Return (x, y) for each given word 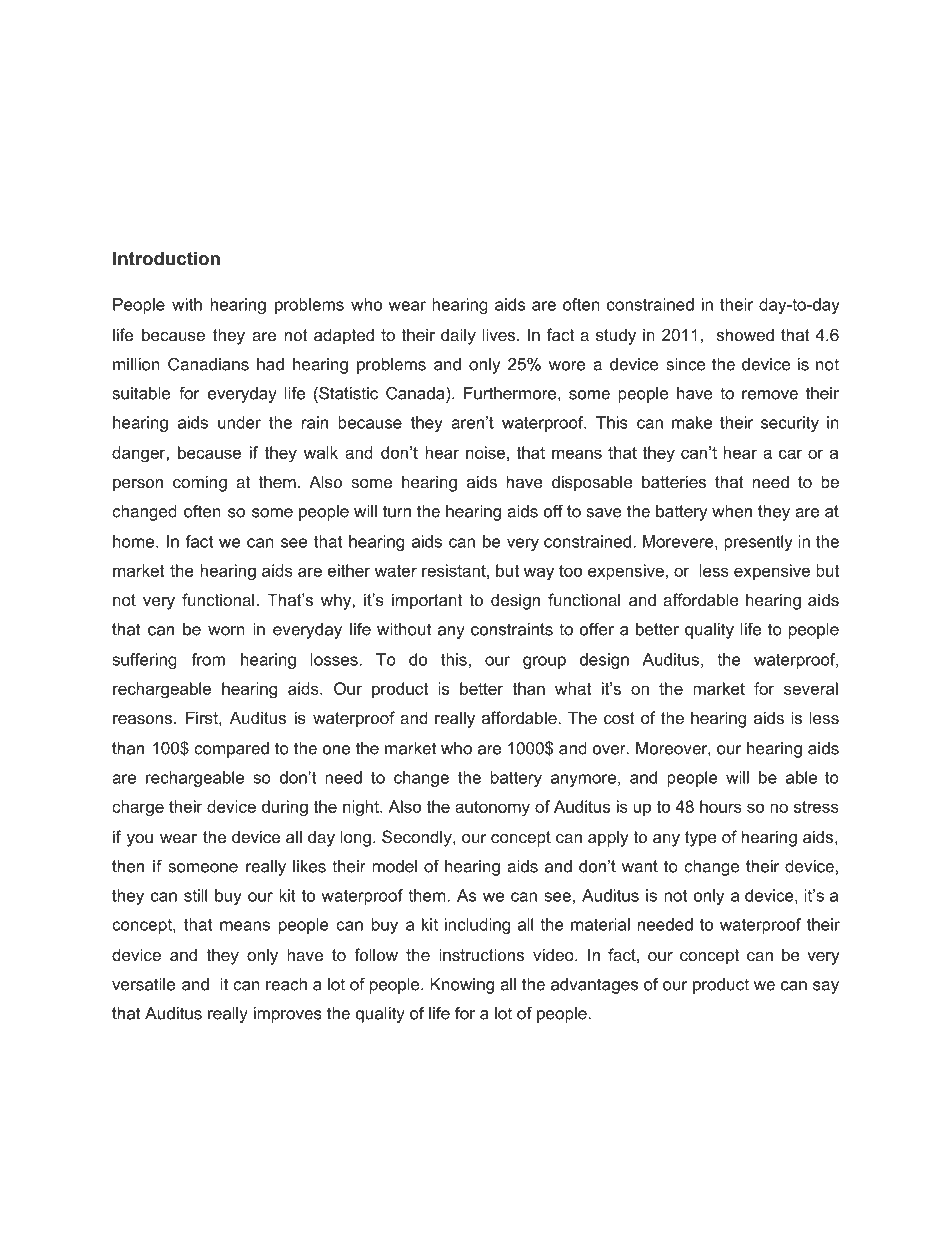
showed (745, 334)
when (732, 511)
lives (500, 334)
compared (231, 750)
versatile (143, 984)
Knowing (462, 986)
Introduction (166, 258)
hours (721, 806)
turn (397, 511)
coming (200, 483)
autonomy (492, 809)
